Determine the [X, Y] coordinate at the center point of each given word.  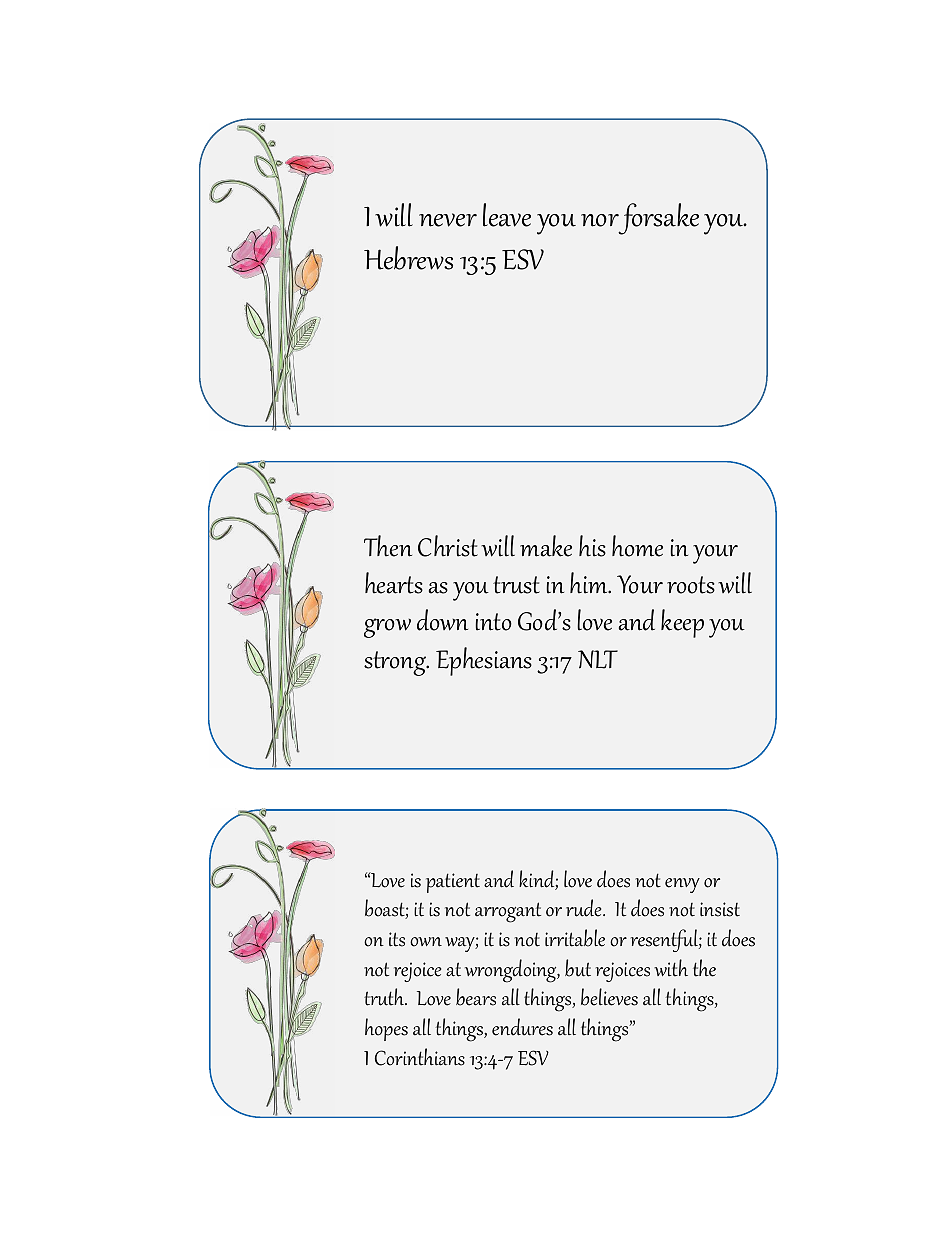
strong [396, 663]
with [671, 968]
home [637, 546]
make [546, 546]
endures [522, 1027]
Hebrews [408, 258]
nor [600, 220]
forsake [658, 219]
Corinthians [420, 1057]
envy [682, 885]
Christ [448, 546]
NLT [598, 659]
